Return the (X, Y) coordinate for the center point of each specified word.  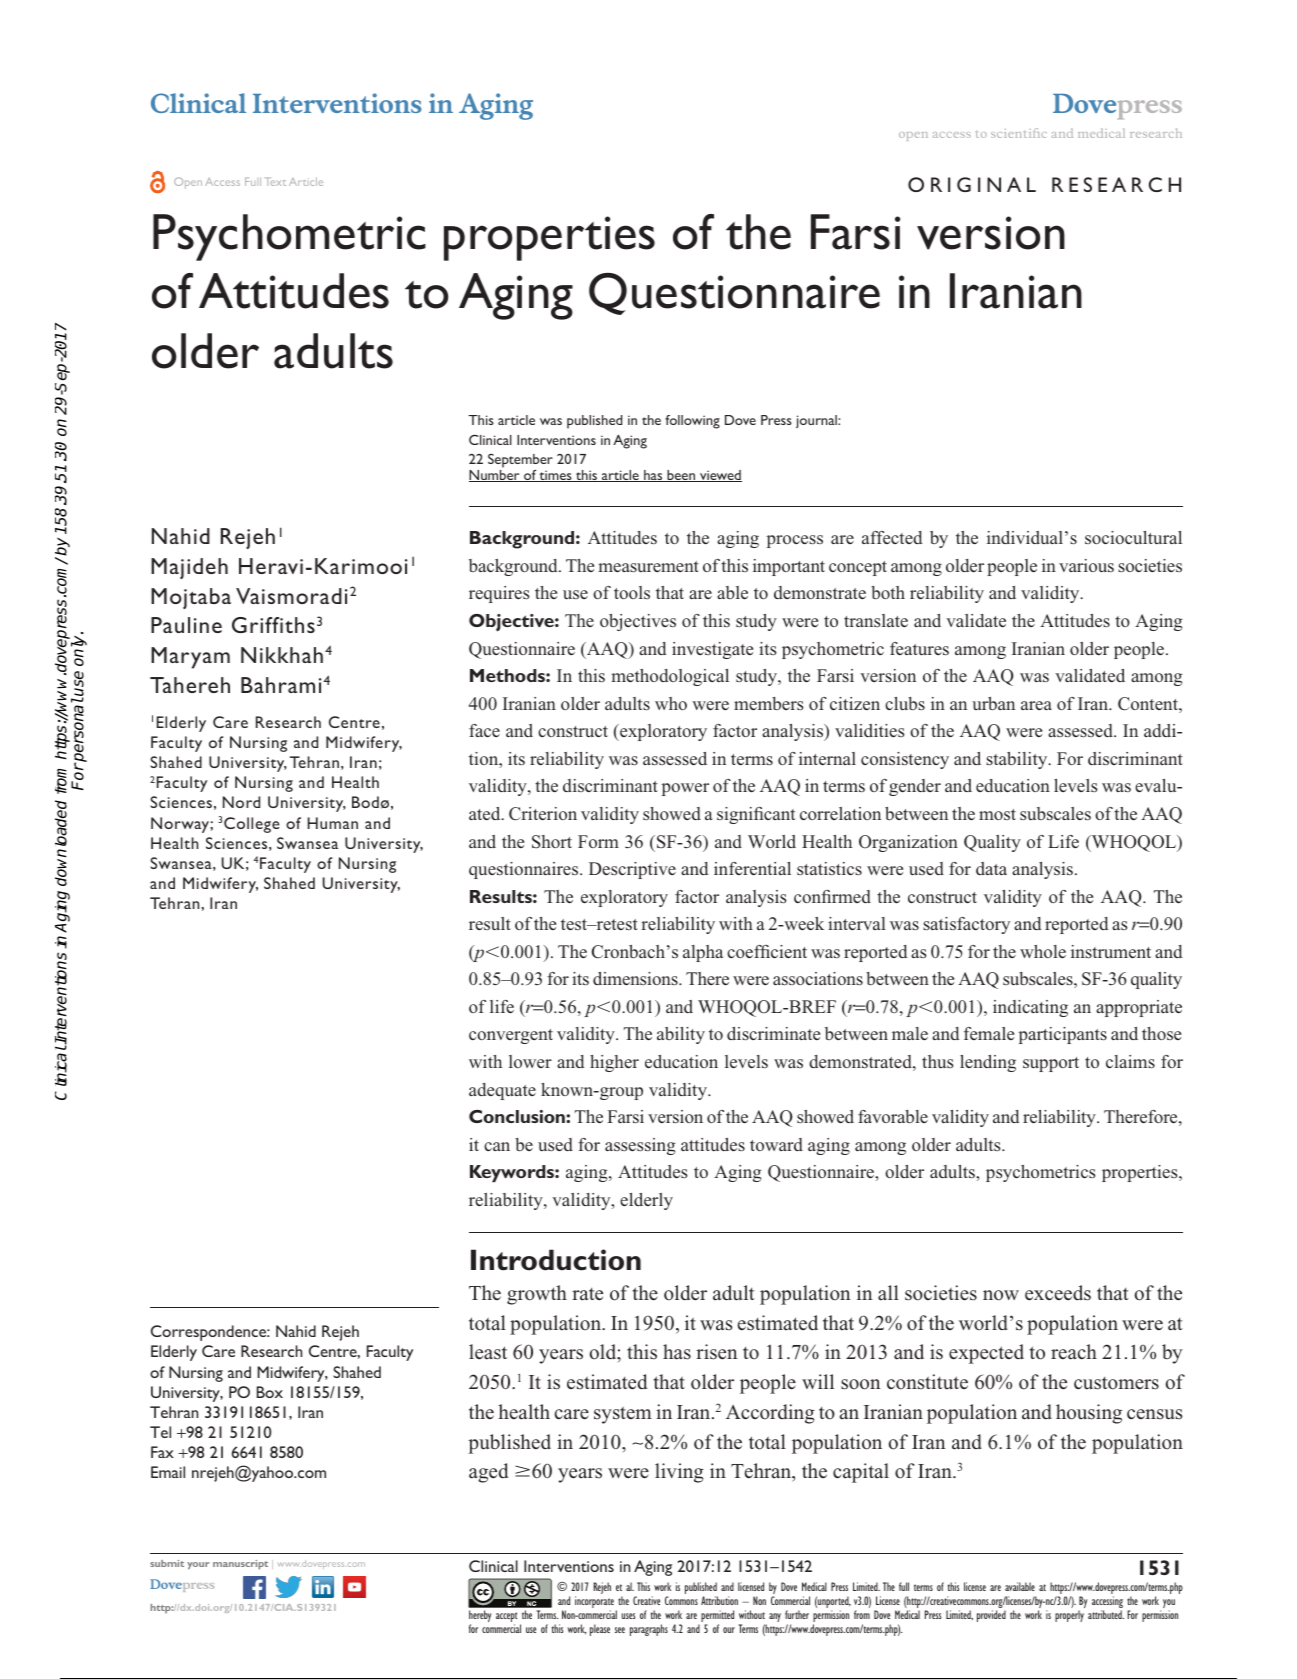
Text (275, 181)
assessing (640, 1146)
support (1051, 1064)
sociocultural (1133, 537)
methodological (670, 677)
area (1036, 705)
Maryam (190, 658)
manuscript (240, 1565)
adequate (502, 1091)
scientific (1019, 133)
